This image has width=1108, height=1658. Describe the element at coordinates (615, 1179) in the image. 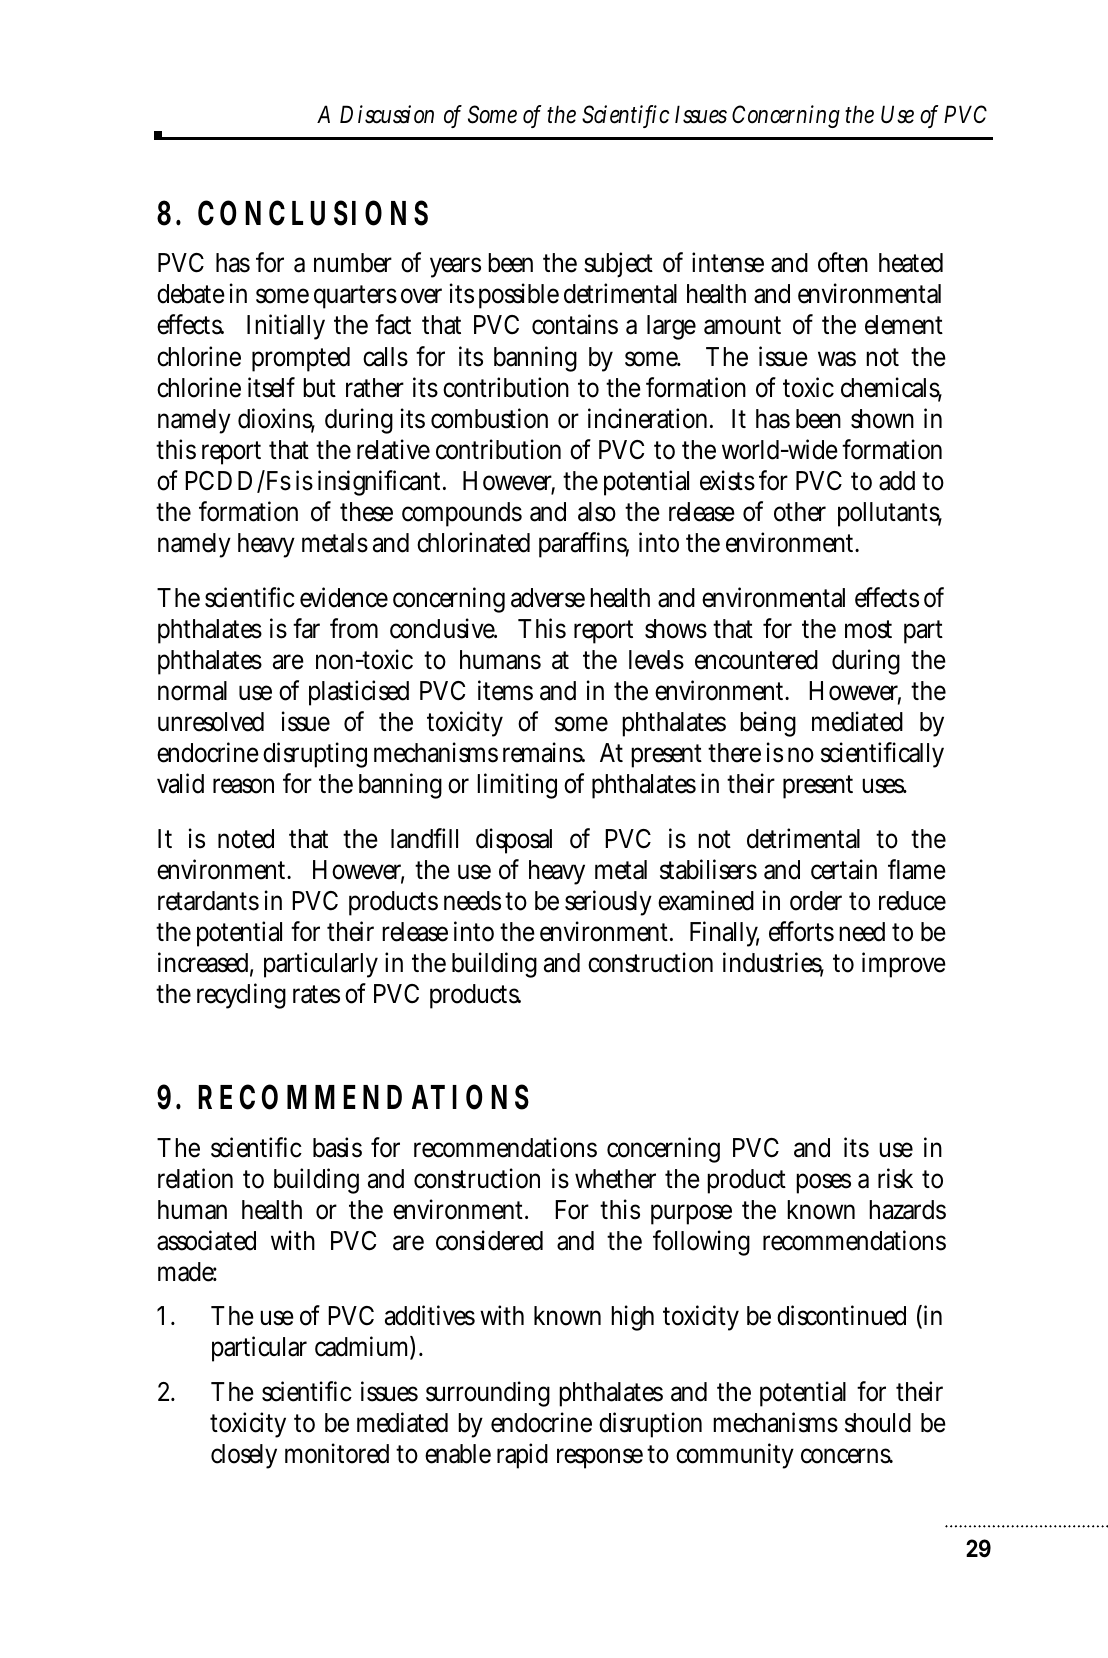

I see `whether` at that location.
